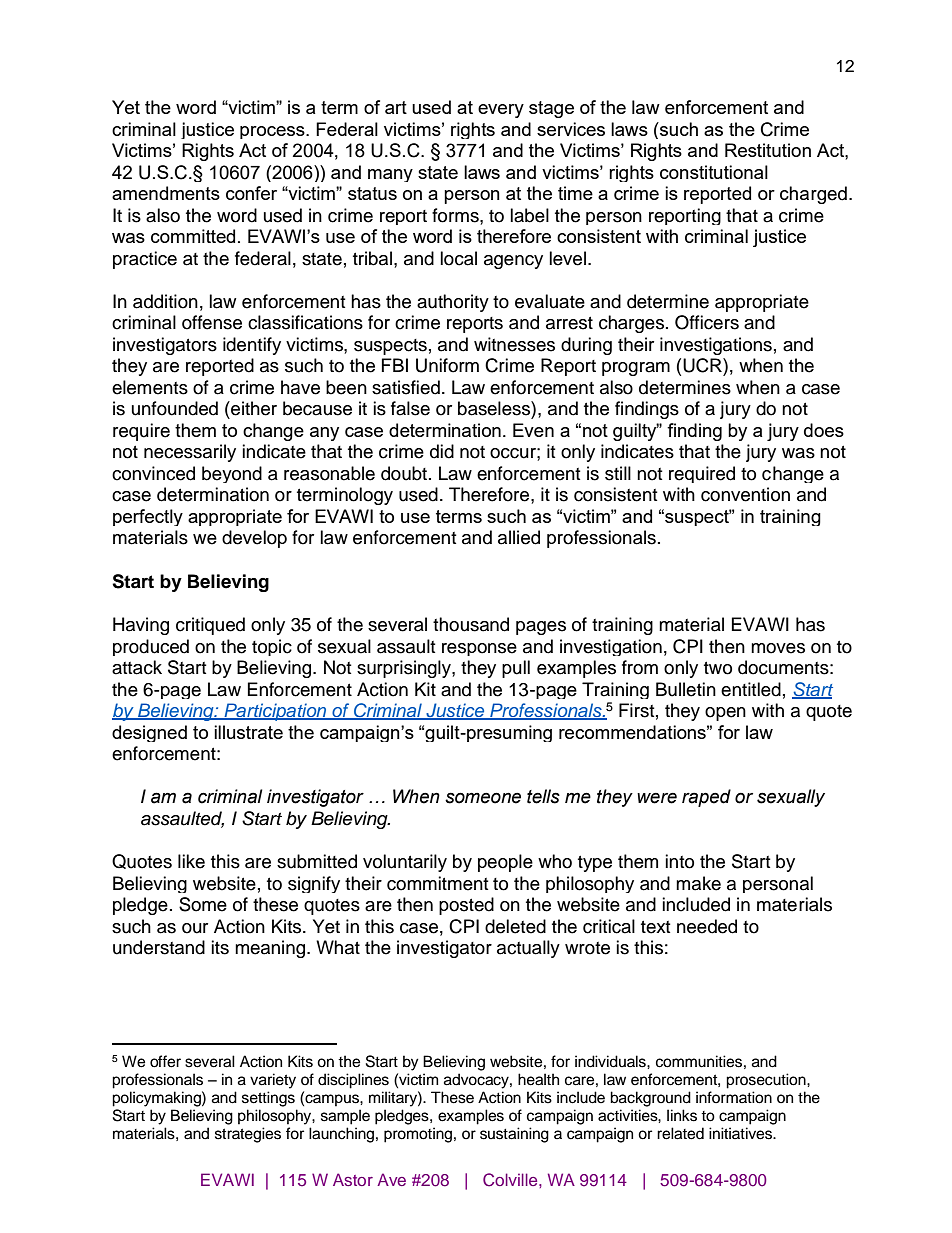 The image size is (952, 1233). Describe the element at coordinates (191, 861) in the document. I see `like` at that location.
